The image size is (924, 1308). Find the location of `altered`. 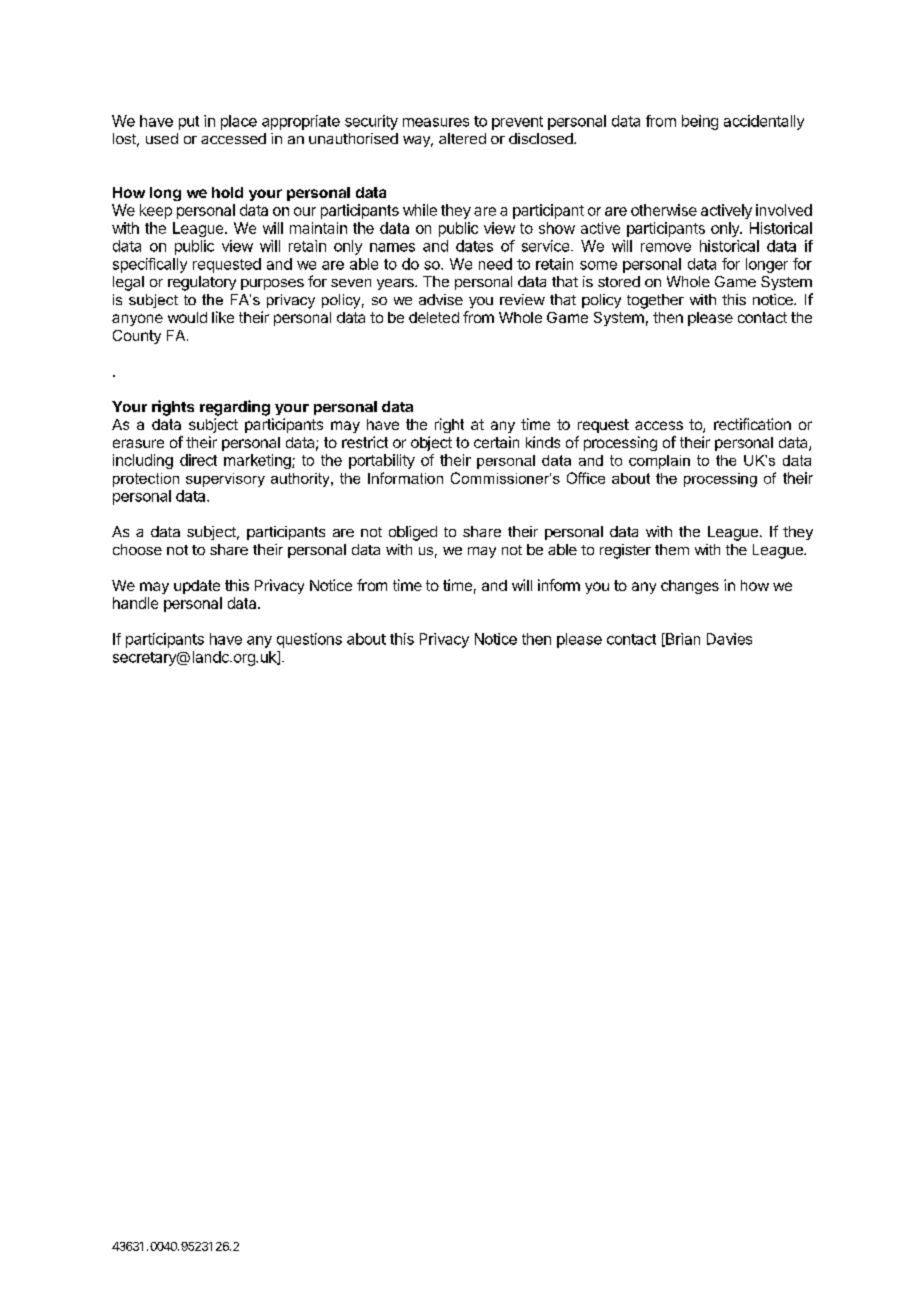

altered is located at coordinates (462, 138).
